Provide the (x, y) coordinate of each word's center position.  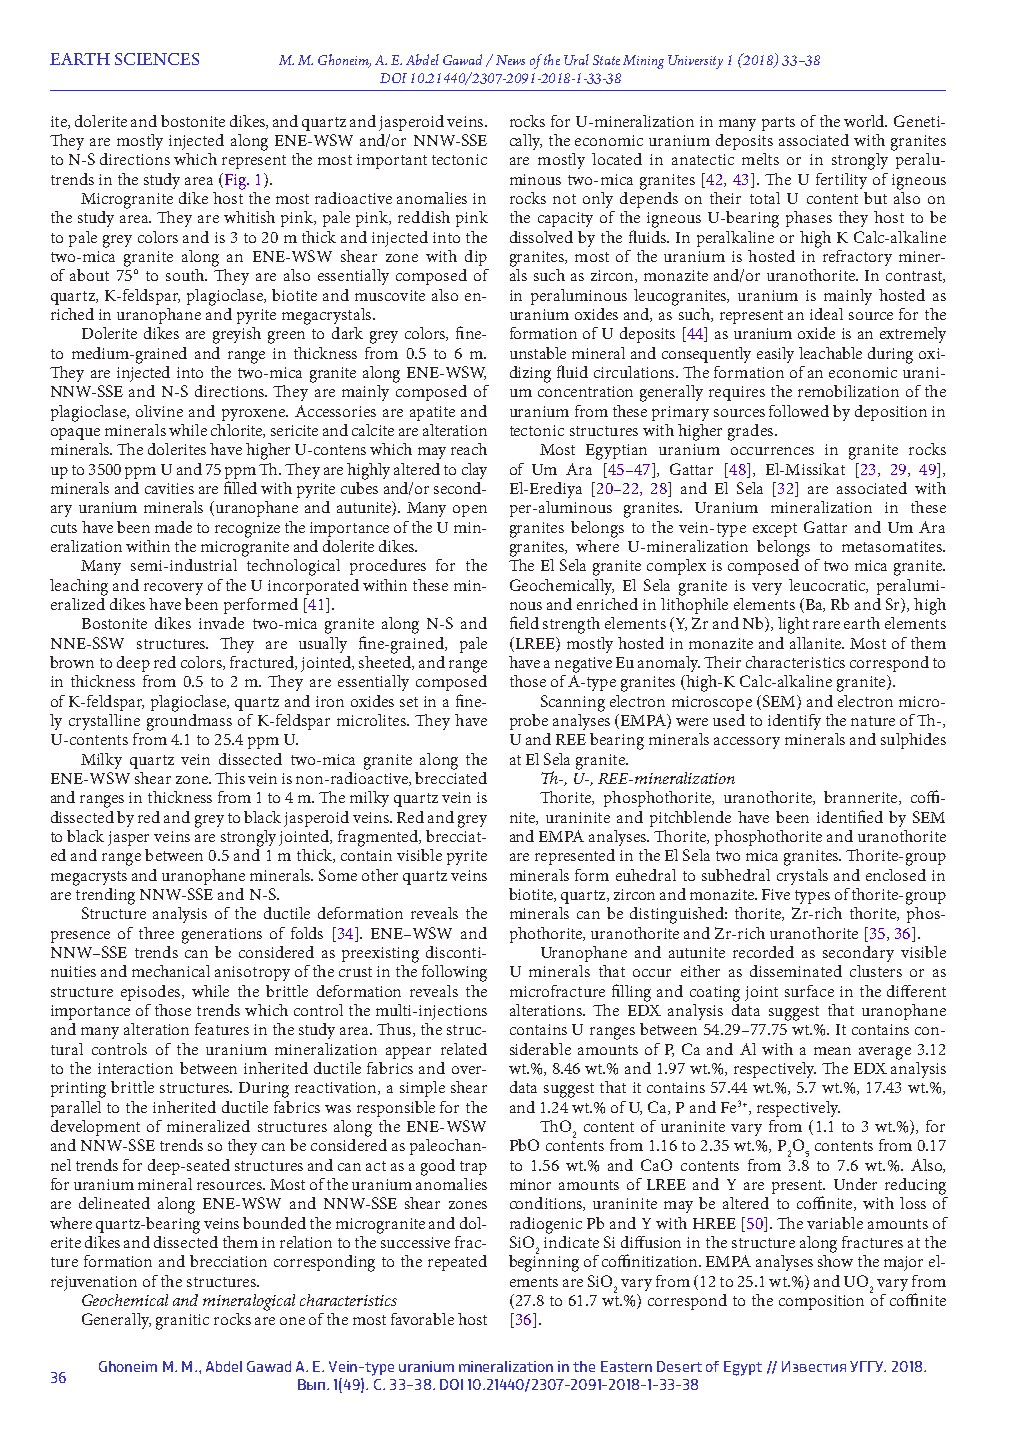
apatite (432, 413)
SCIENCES (157, 59)
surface (809, 991)
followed (799, 411)
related (464, 1049)
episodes (150, 993)
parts (778, 124)
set (409, 702)
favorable (422, 1319)
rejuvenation (94, 1283)
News (510, 60)
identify (794, 722)
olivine (159, 411)
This (230, 778)
